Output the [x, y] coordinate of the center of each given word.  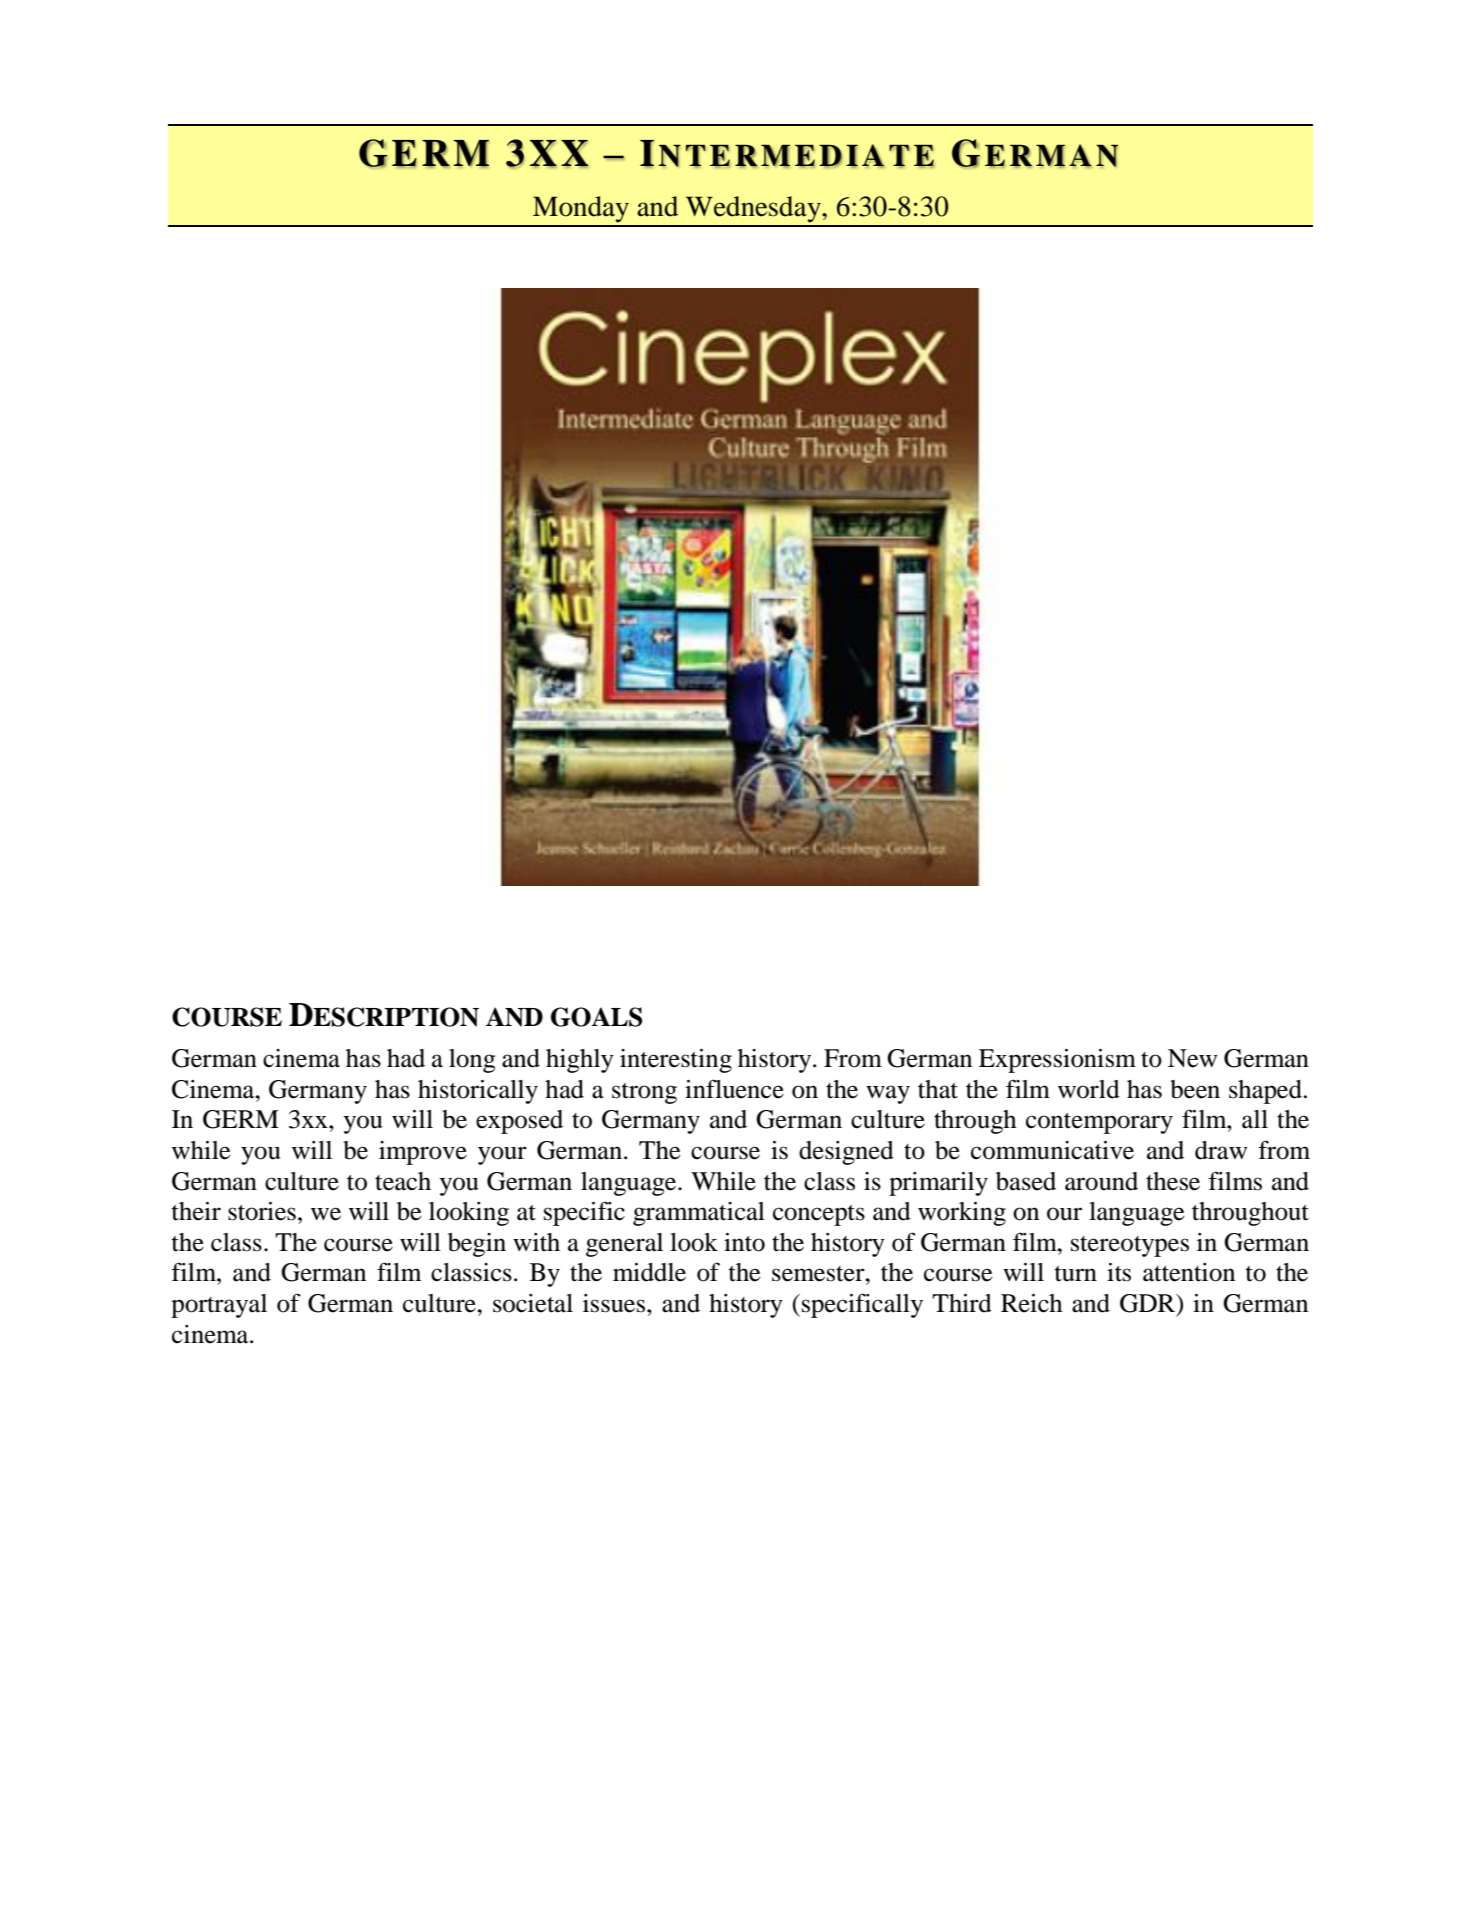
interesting [676, 1061]
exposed [519, 1122]
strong [644, 1093]
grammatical [699, 1214]
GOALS [596, 1017]
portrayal [219, 1306]
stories [262, 1211]
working [962, 1214]
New [1192, 1058]
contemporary [1099, 1123]
